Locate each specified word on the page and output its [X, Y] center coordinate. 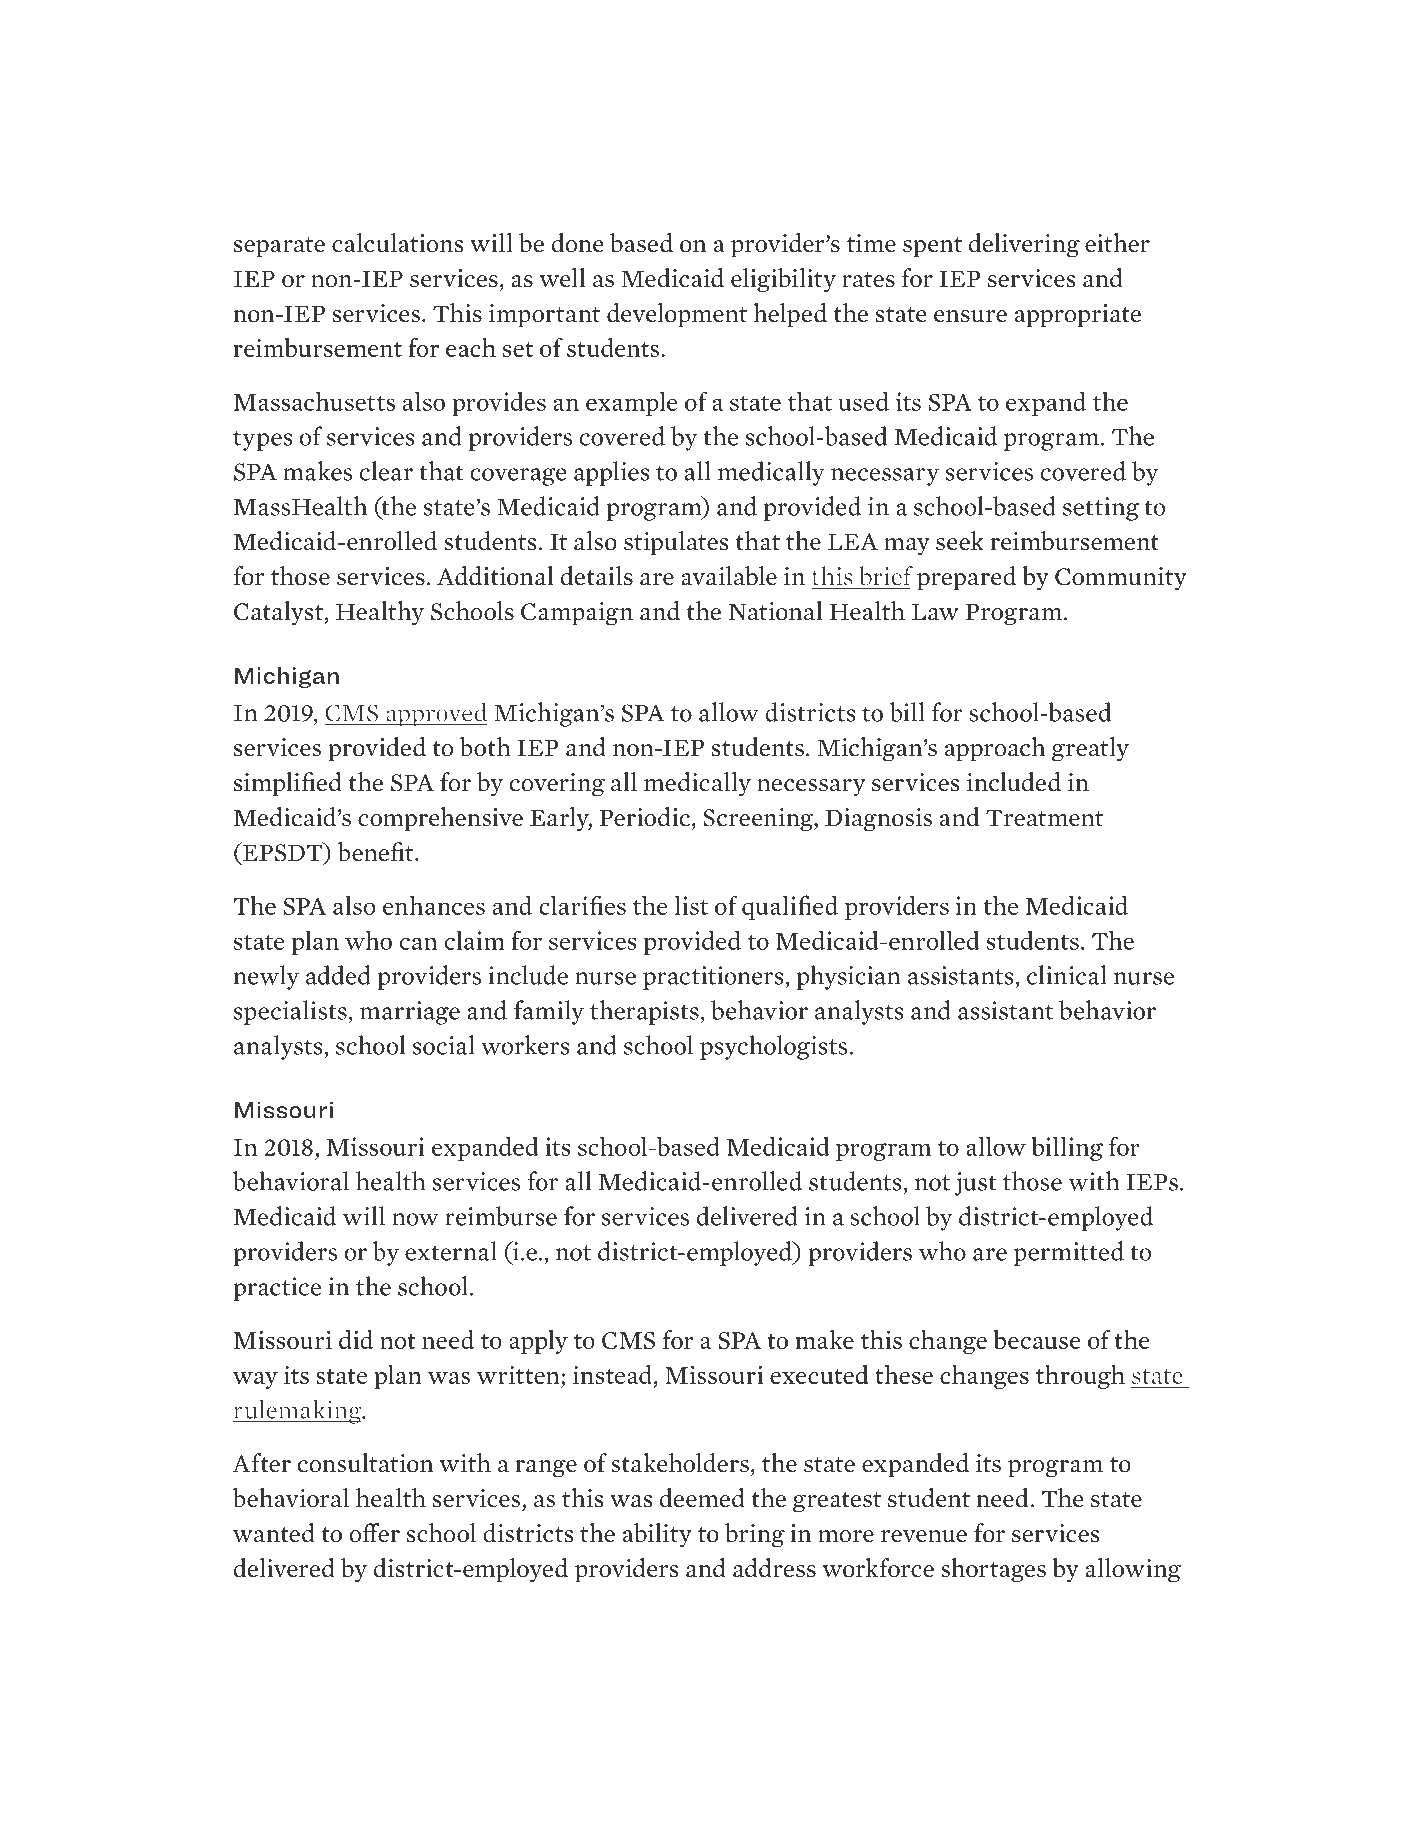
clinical [1067, 975]
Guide [274, 1728]
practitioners [714, 978]
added [338, 975]
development [677, 315]
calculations [398, 243]
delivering [1024, 245]
